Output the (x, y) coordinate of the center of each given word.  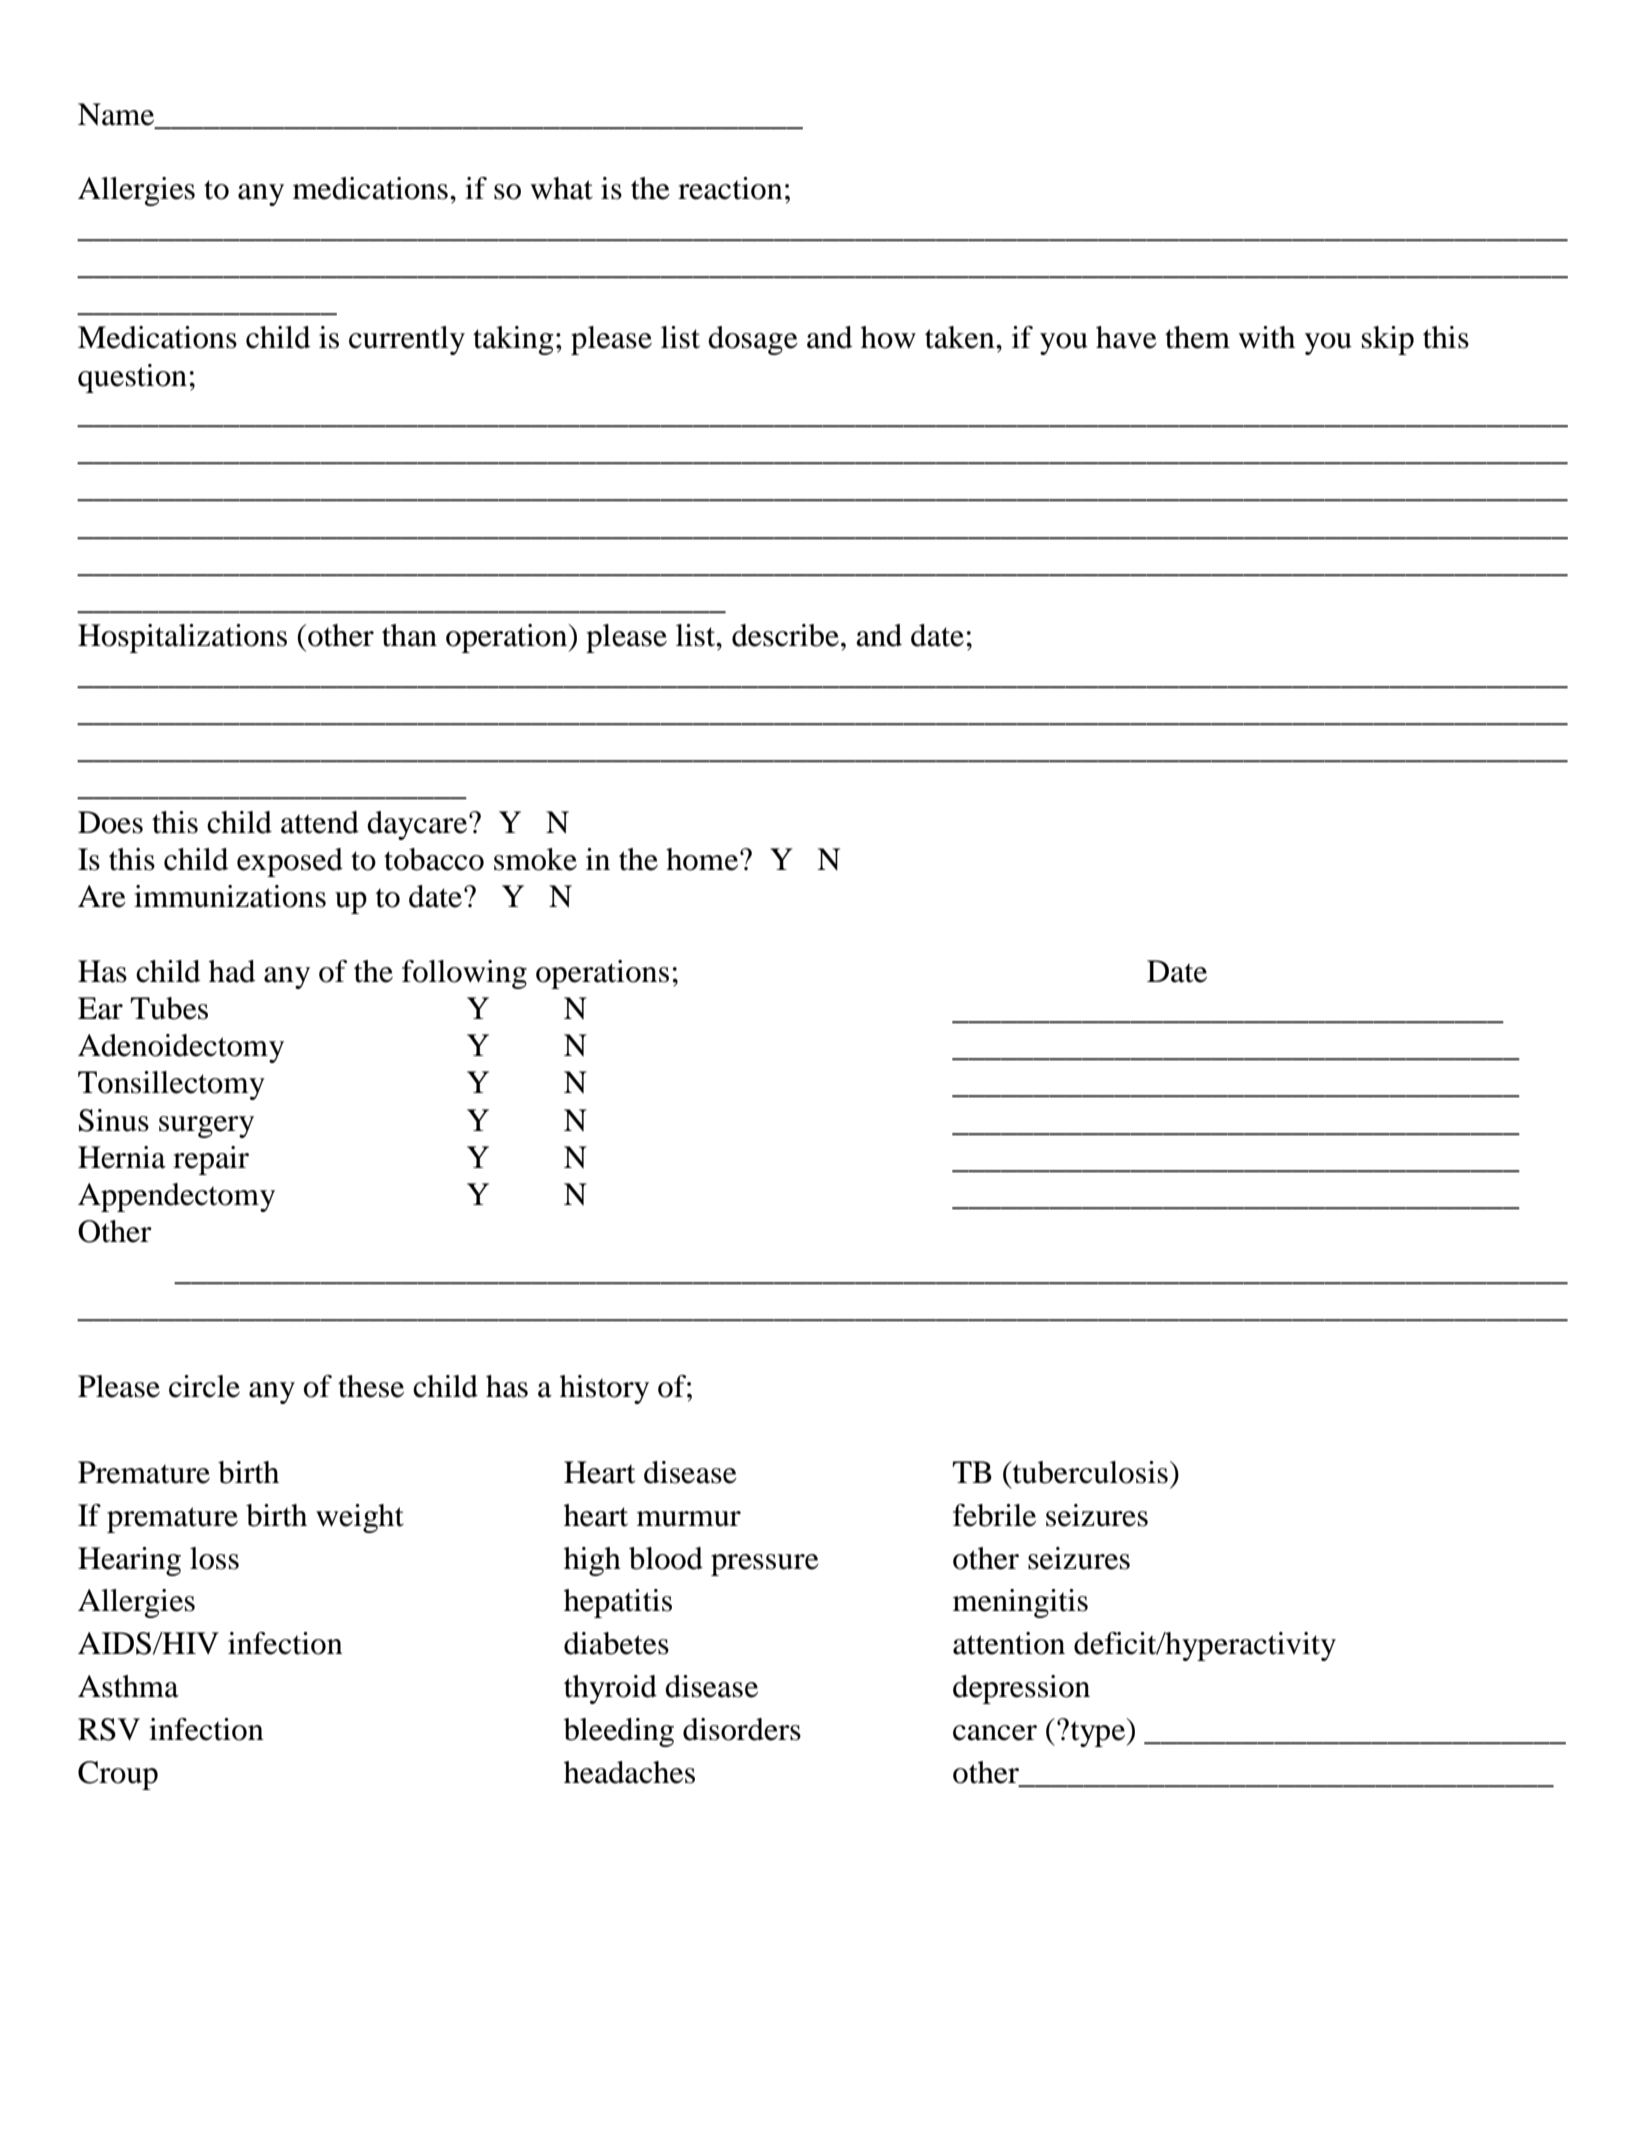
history (604, 1389)
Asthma (128, 1686)
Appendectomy (176, 1197)
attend (320, 822)
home (703, 859)
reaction (730, 188)
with (1266, 337)
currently (407, 340)
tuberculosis (1089, 1472)
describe (785, 635)
